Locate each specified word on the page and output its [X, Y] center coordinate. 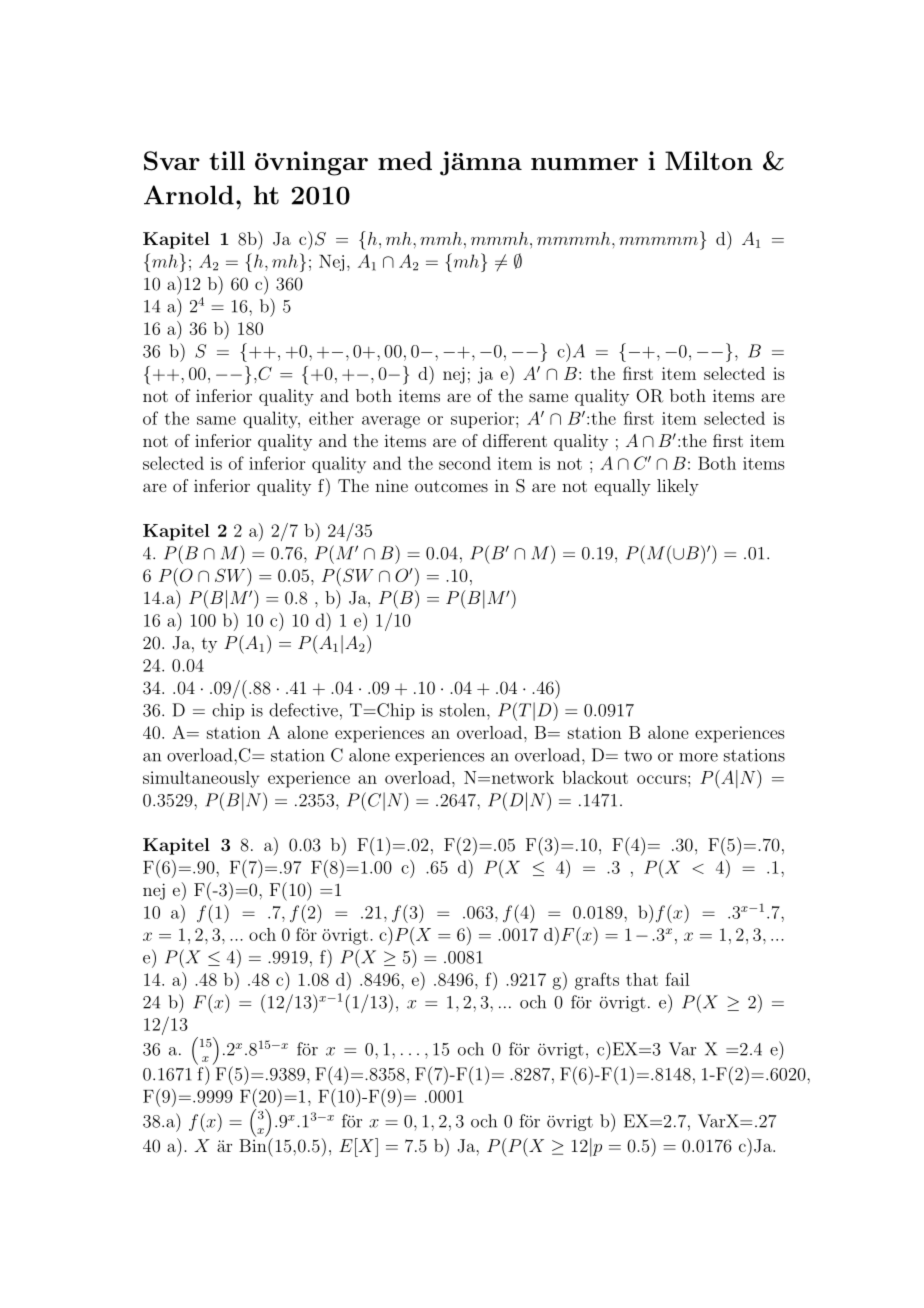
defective [303, 710]
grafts [597, 981]
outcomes [451, 486]
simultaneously [201, 779]
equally [623, 487]
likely [678, 487]
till [227, 160]
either [331, 418]
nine [391, 485]
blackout [595, 777]
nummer [584, 164]
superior [484, 420]
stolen [464, 710]
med [405, 160]
